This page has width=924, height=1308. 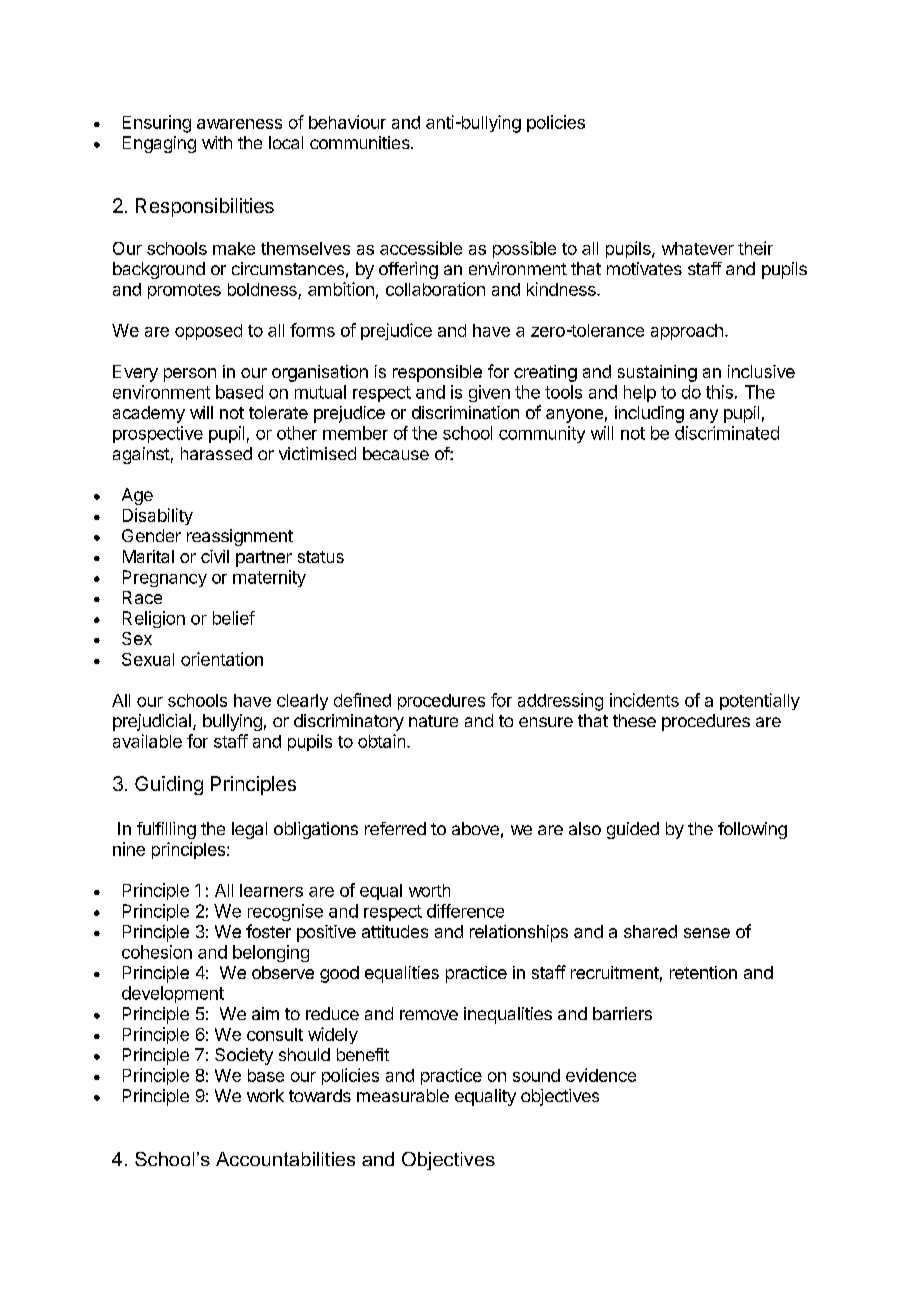 What do you see at coordinates (217, 142) in the page?
I see `with` at bounding box center [217, 142].
